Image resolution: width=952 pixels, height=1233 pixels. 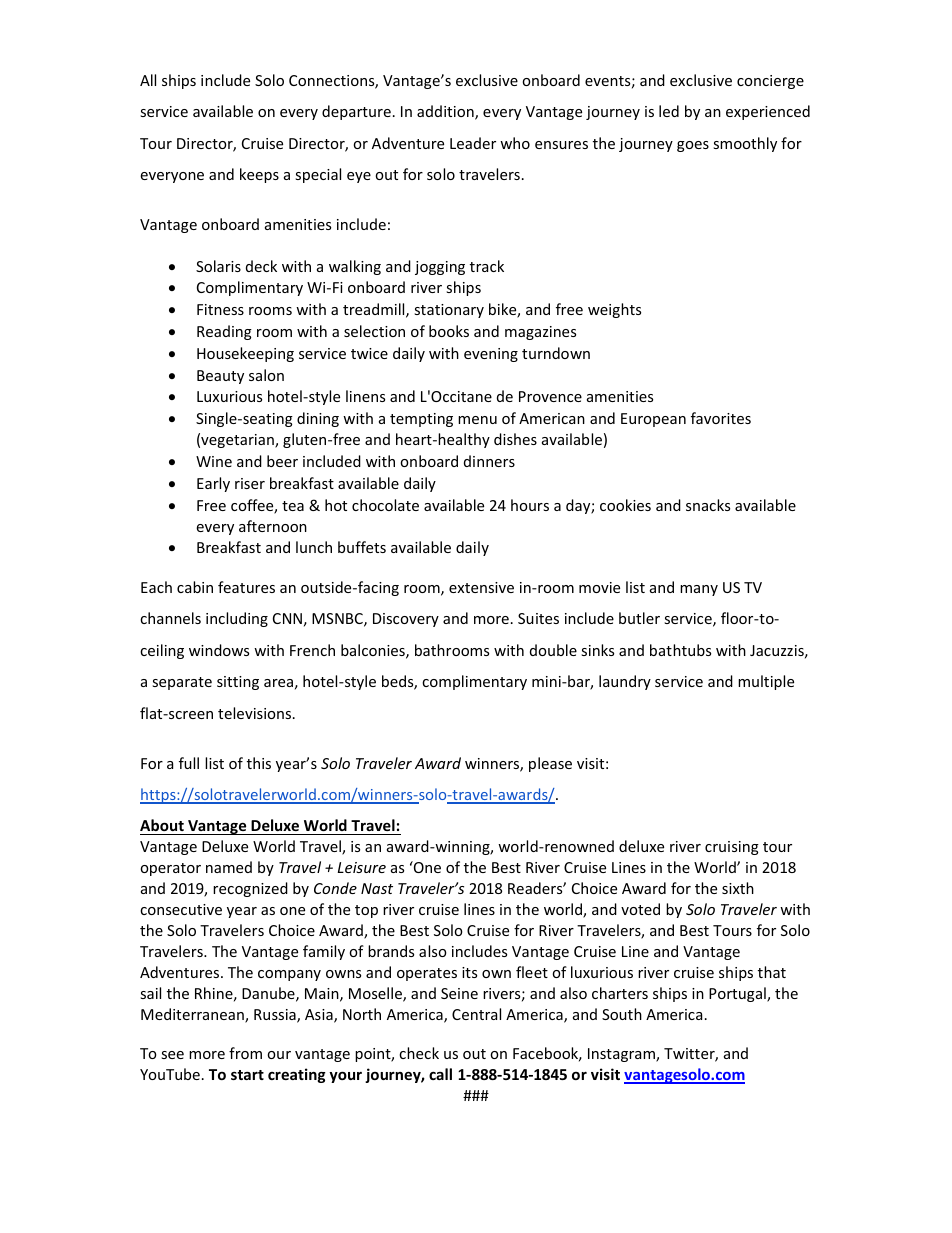 What do you see at coordinates (245, 1053) in the image?
I see `from` at bounding box center [245, 1053].
